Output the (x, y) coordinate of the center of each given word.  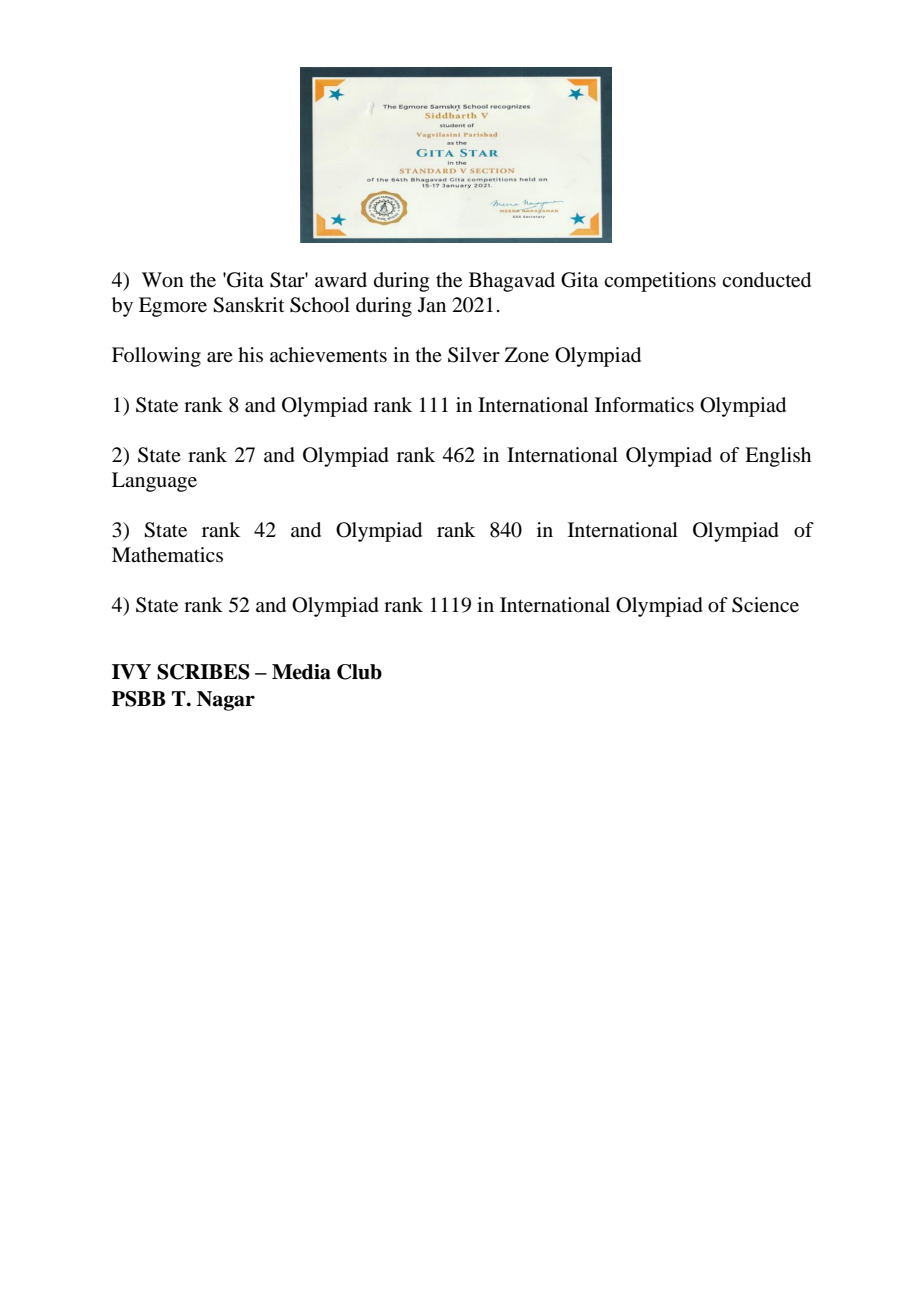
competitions (660, 282)
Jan (432, 304)
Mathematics (167, 555)
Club (359, 672)
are (220, 357)
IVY (131, 671)
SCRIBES (203, 672)
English (778, 457)
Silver (474, 355)
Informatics (644, 404)
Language (154, 482)
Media (301, 672)
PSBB (139, 699)
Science (765, 605)
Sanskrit (248, 305)
